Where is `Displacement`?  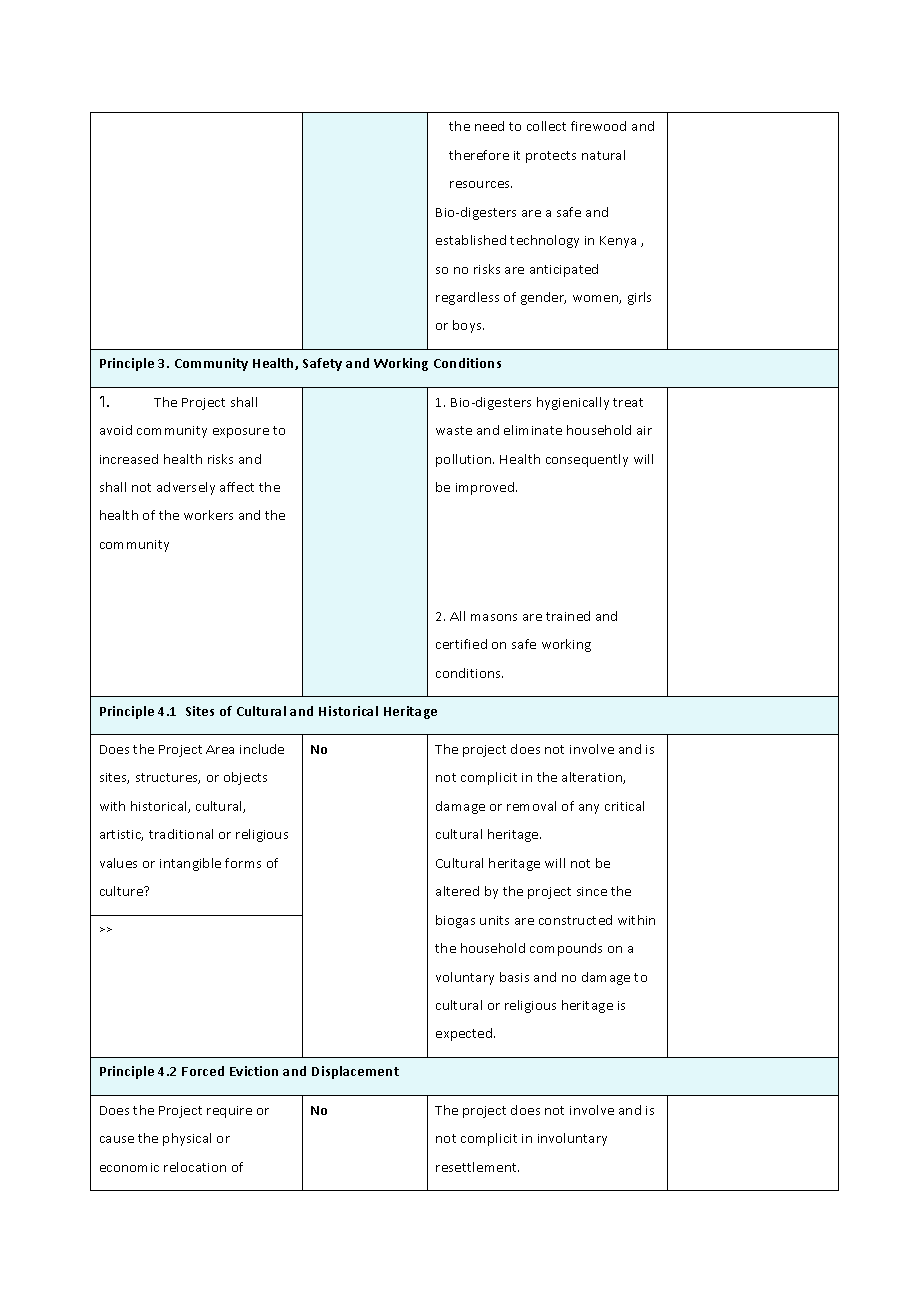 Displacement is located at coordinates (355, 1072).
